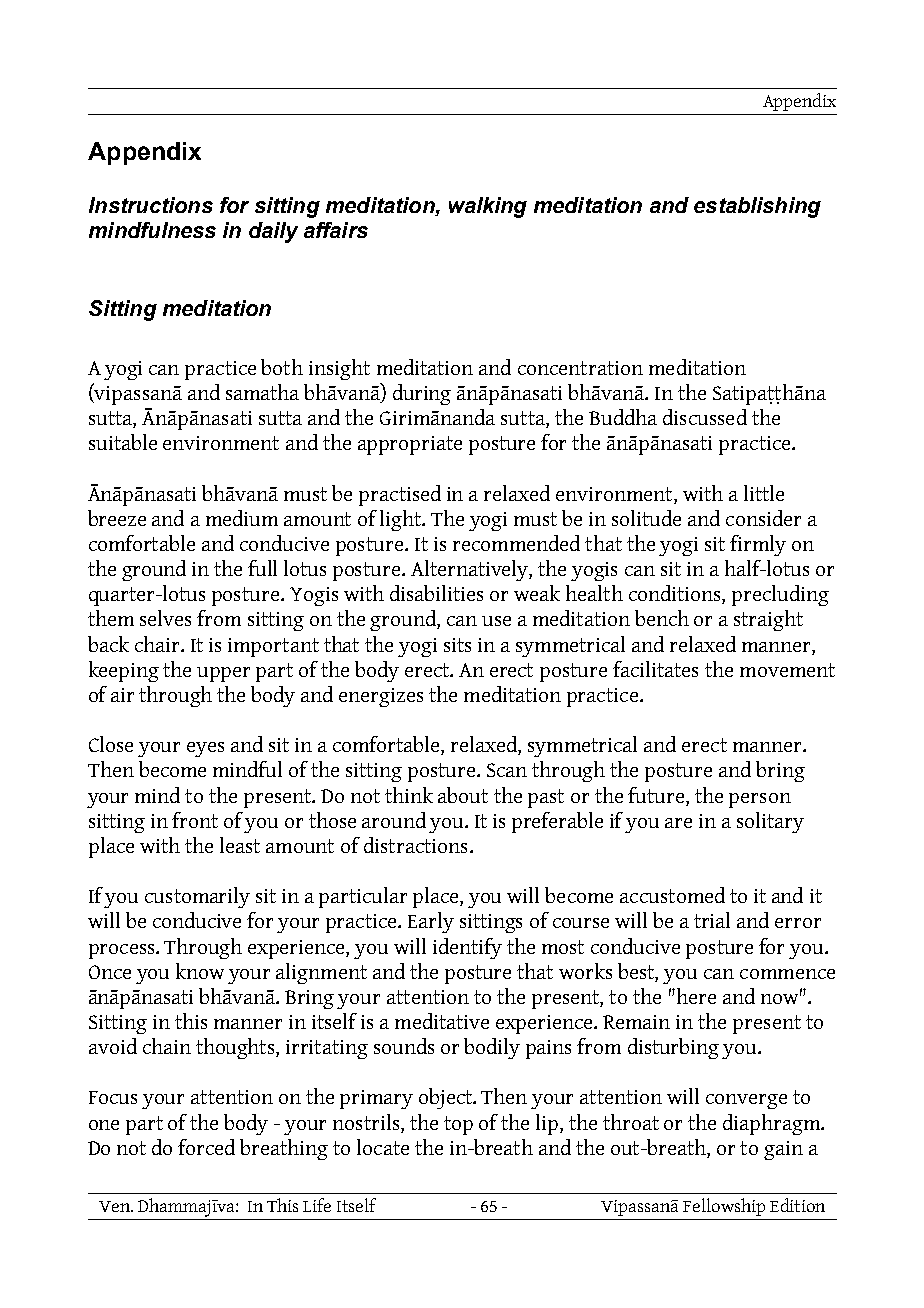  Describe the element at coordinates (757, 207) in the screenshot. I see `establishing` at that location.
